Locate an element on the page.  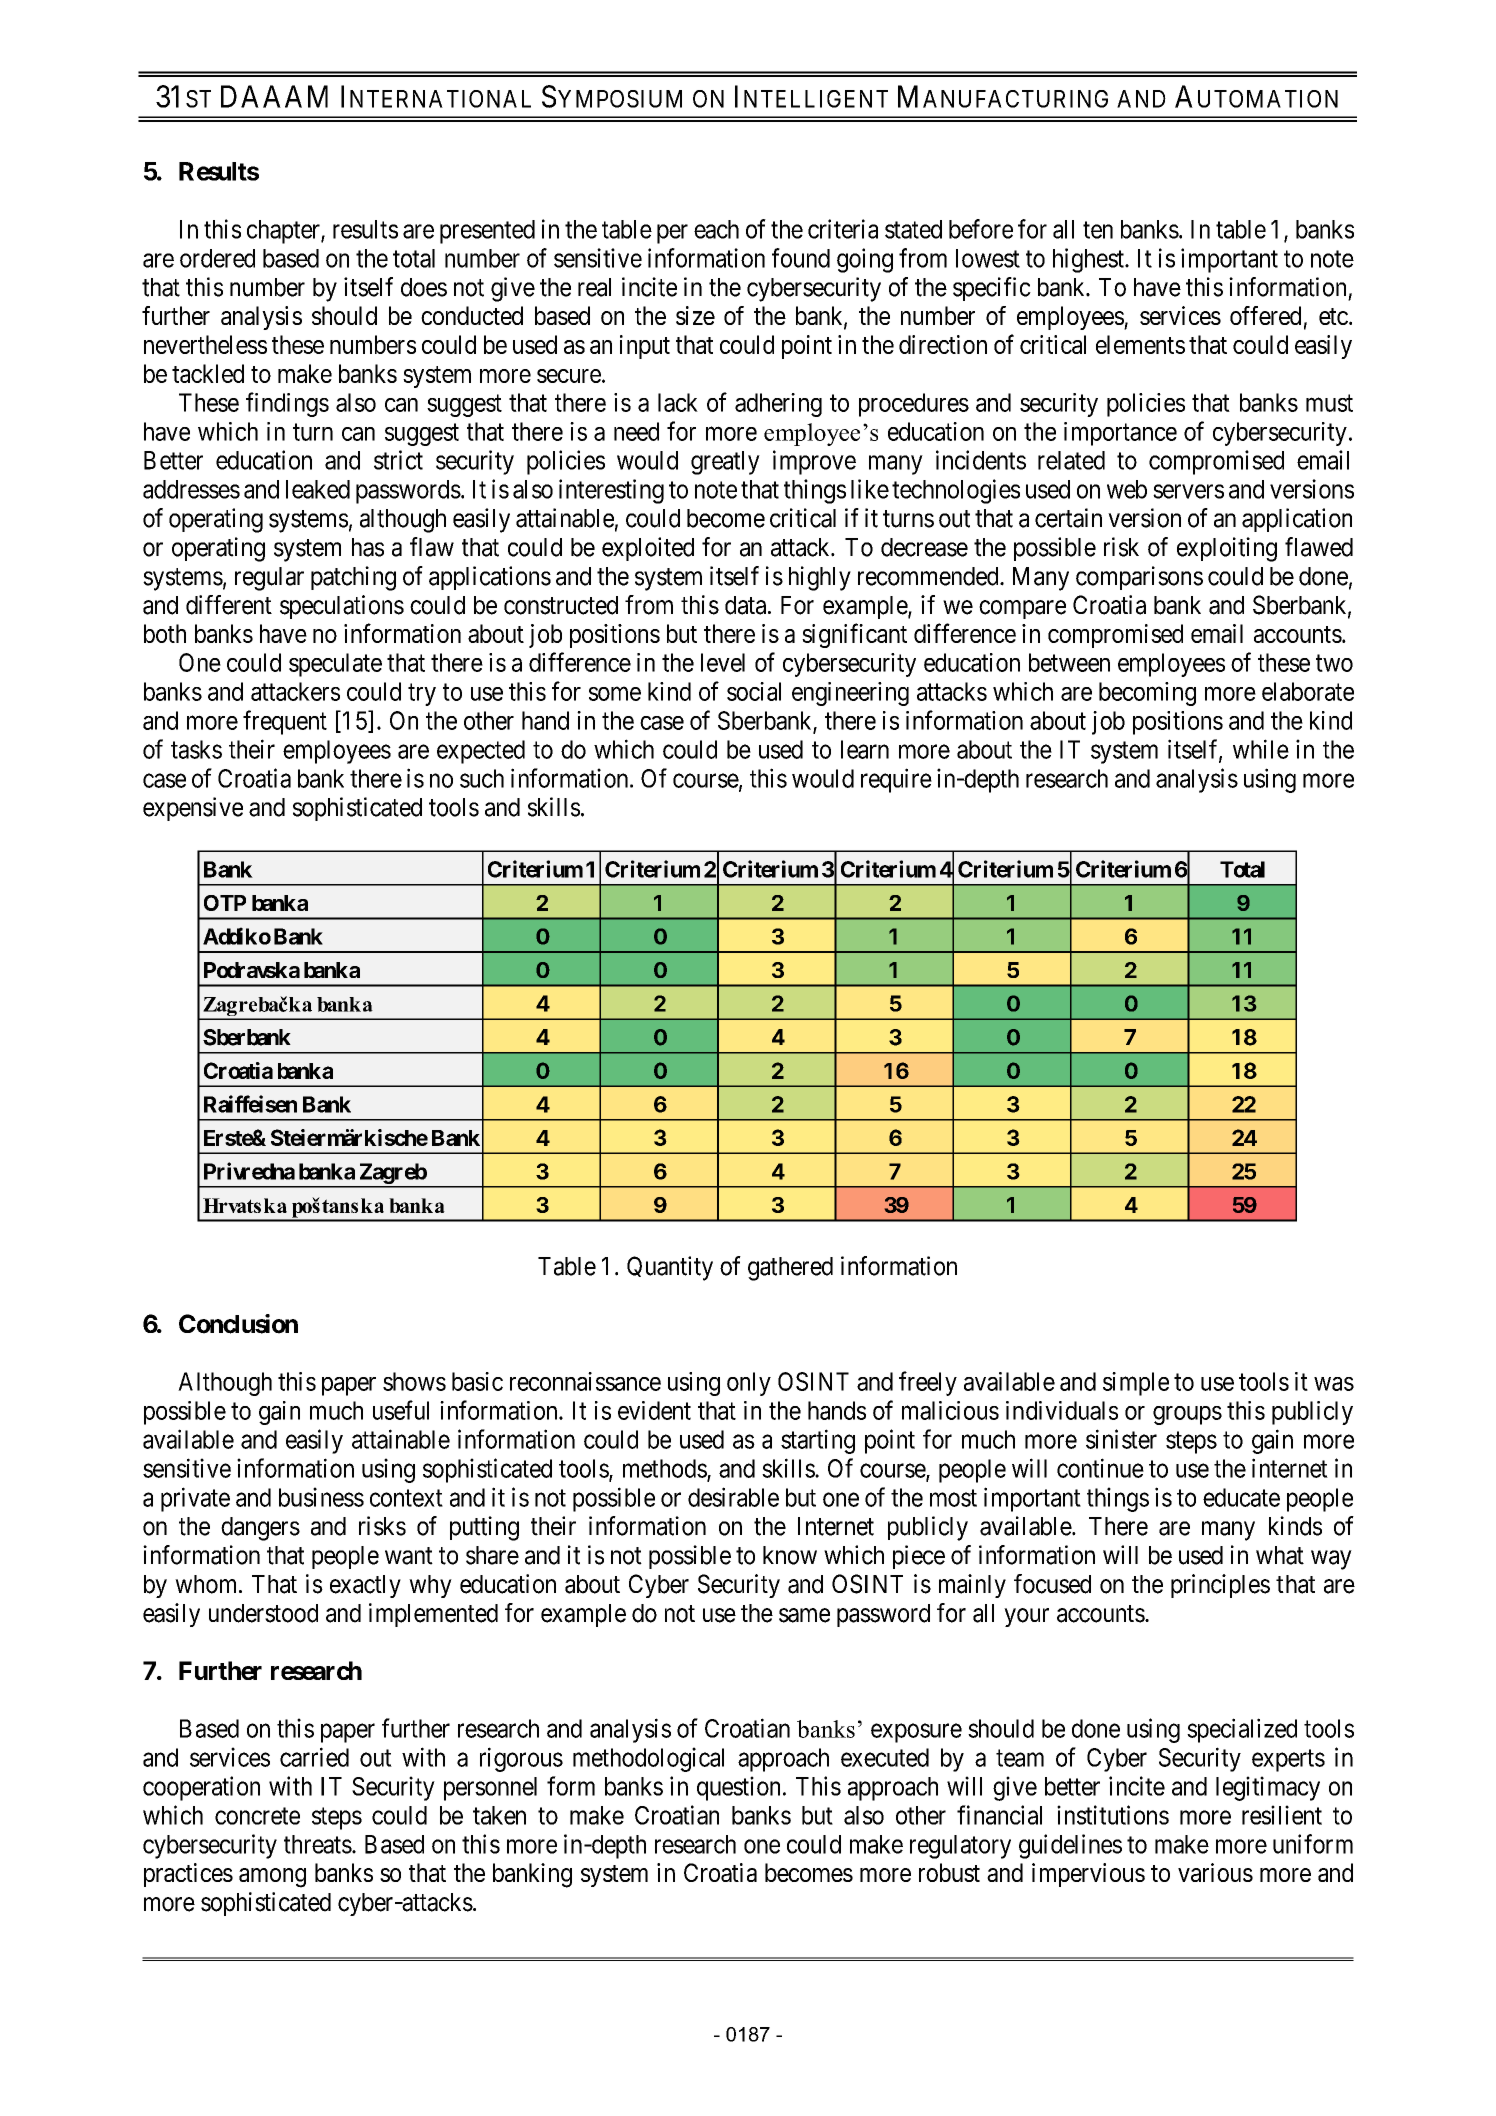
simple is located at coordinates (1136, 1384).
